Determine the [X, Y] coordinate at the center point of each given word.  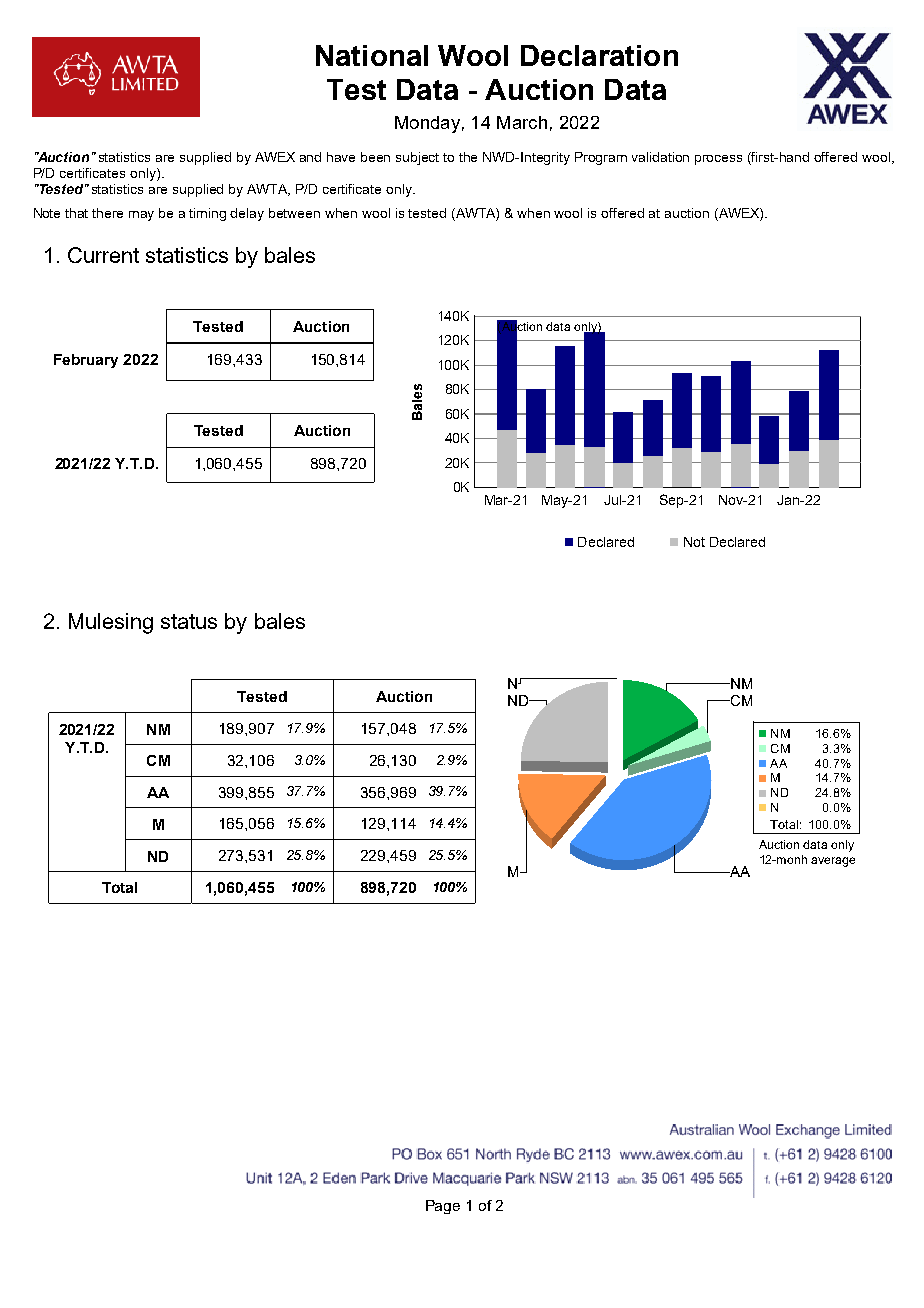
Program [601, 158]
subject [417, 158]
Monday [427, 124]
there [107, 213]
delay [247, 214]
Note [47, 213]
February [86, 361]
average [833, 862]
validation [660, 157]
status [189, 621]
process [718, 160]
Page [443, 1207]
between [294, 213]
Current [103, 255]
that [76, 213]
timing [207, 214]
